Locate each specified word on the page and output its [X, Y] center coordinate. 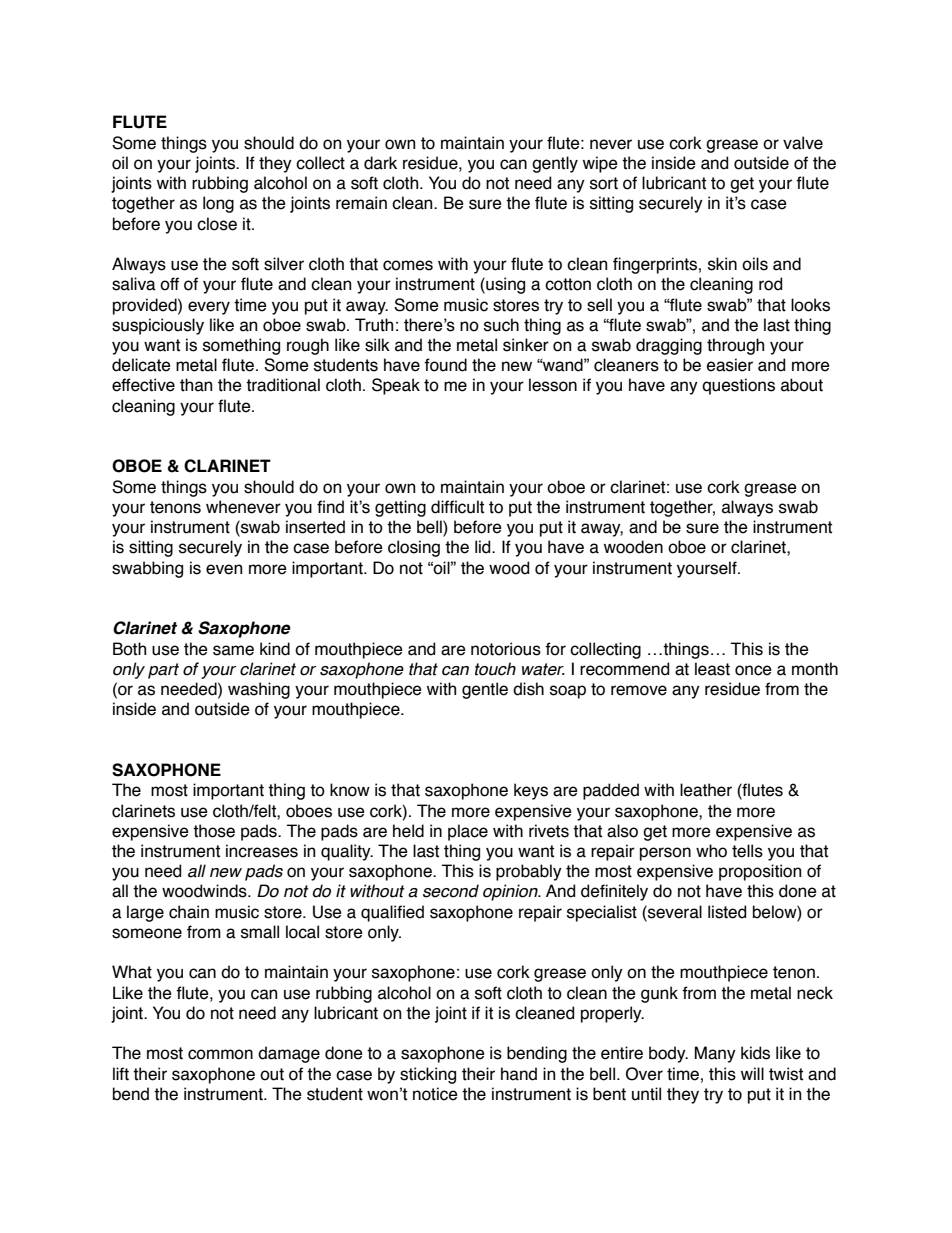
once [753, 670]
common [220, 1054]
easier [730, 365]
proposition [760, 872]
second [451, 891]
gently [555, 164]
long [218, 204]
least [712, 669]
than [196, 385]
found [445, 365]
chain [189, 912]
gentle [485, 690]
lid [484, 547]
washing [259, 690]
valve [803, 143]
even [224, 569]
